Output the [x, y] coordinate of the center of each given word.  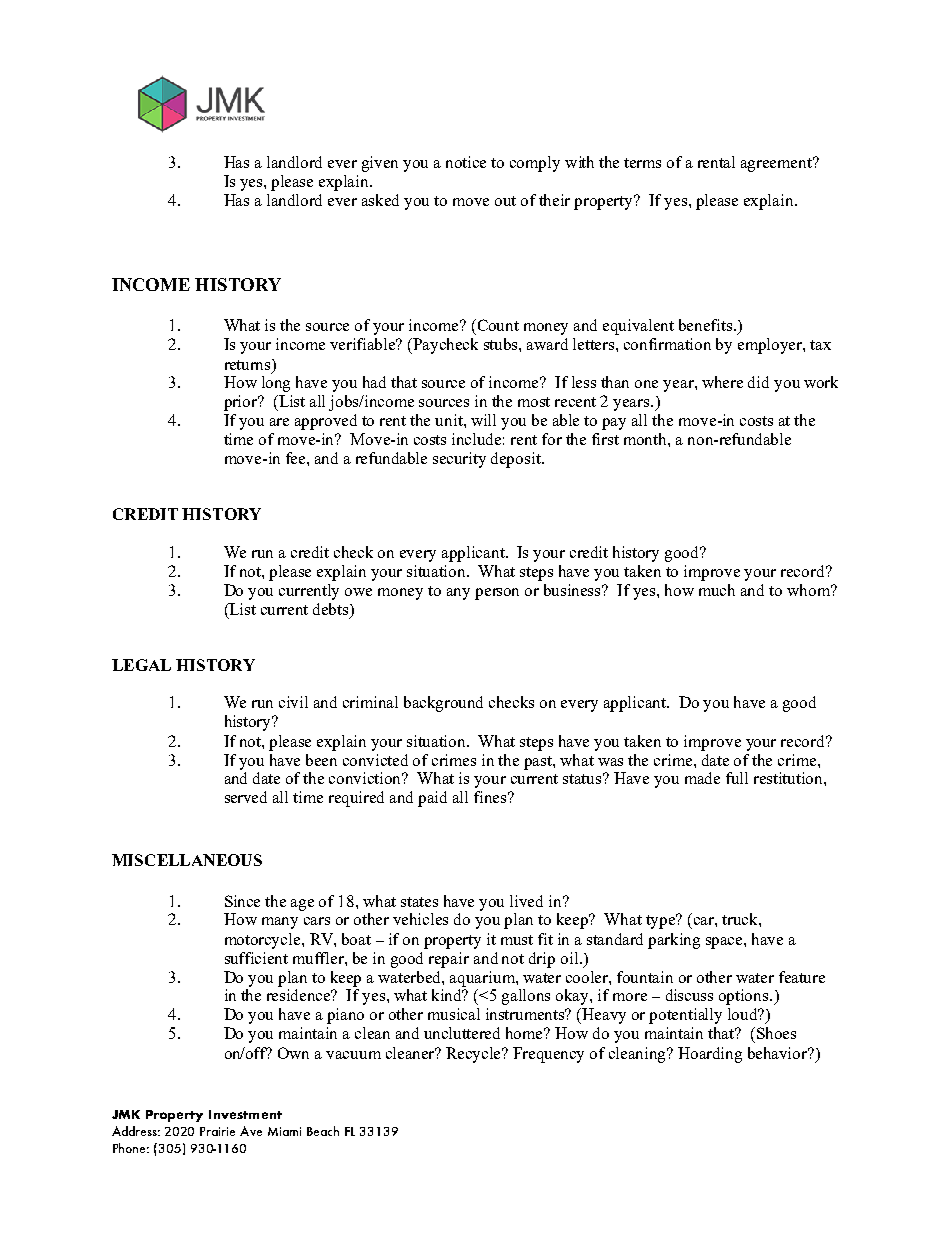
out [505, 201]
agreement [778, 164]
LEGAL [141, 665]
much [717, 590]
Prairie [217, 1131]
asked [380, 200]
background [443, 704]
